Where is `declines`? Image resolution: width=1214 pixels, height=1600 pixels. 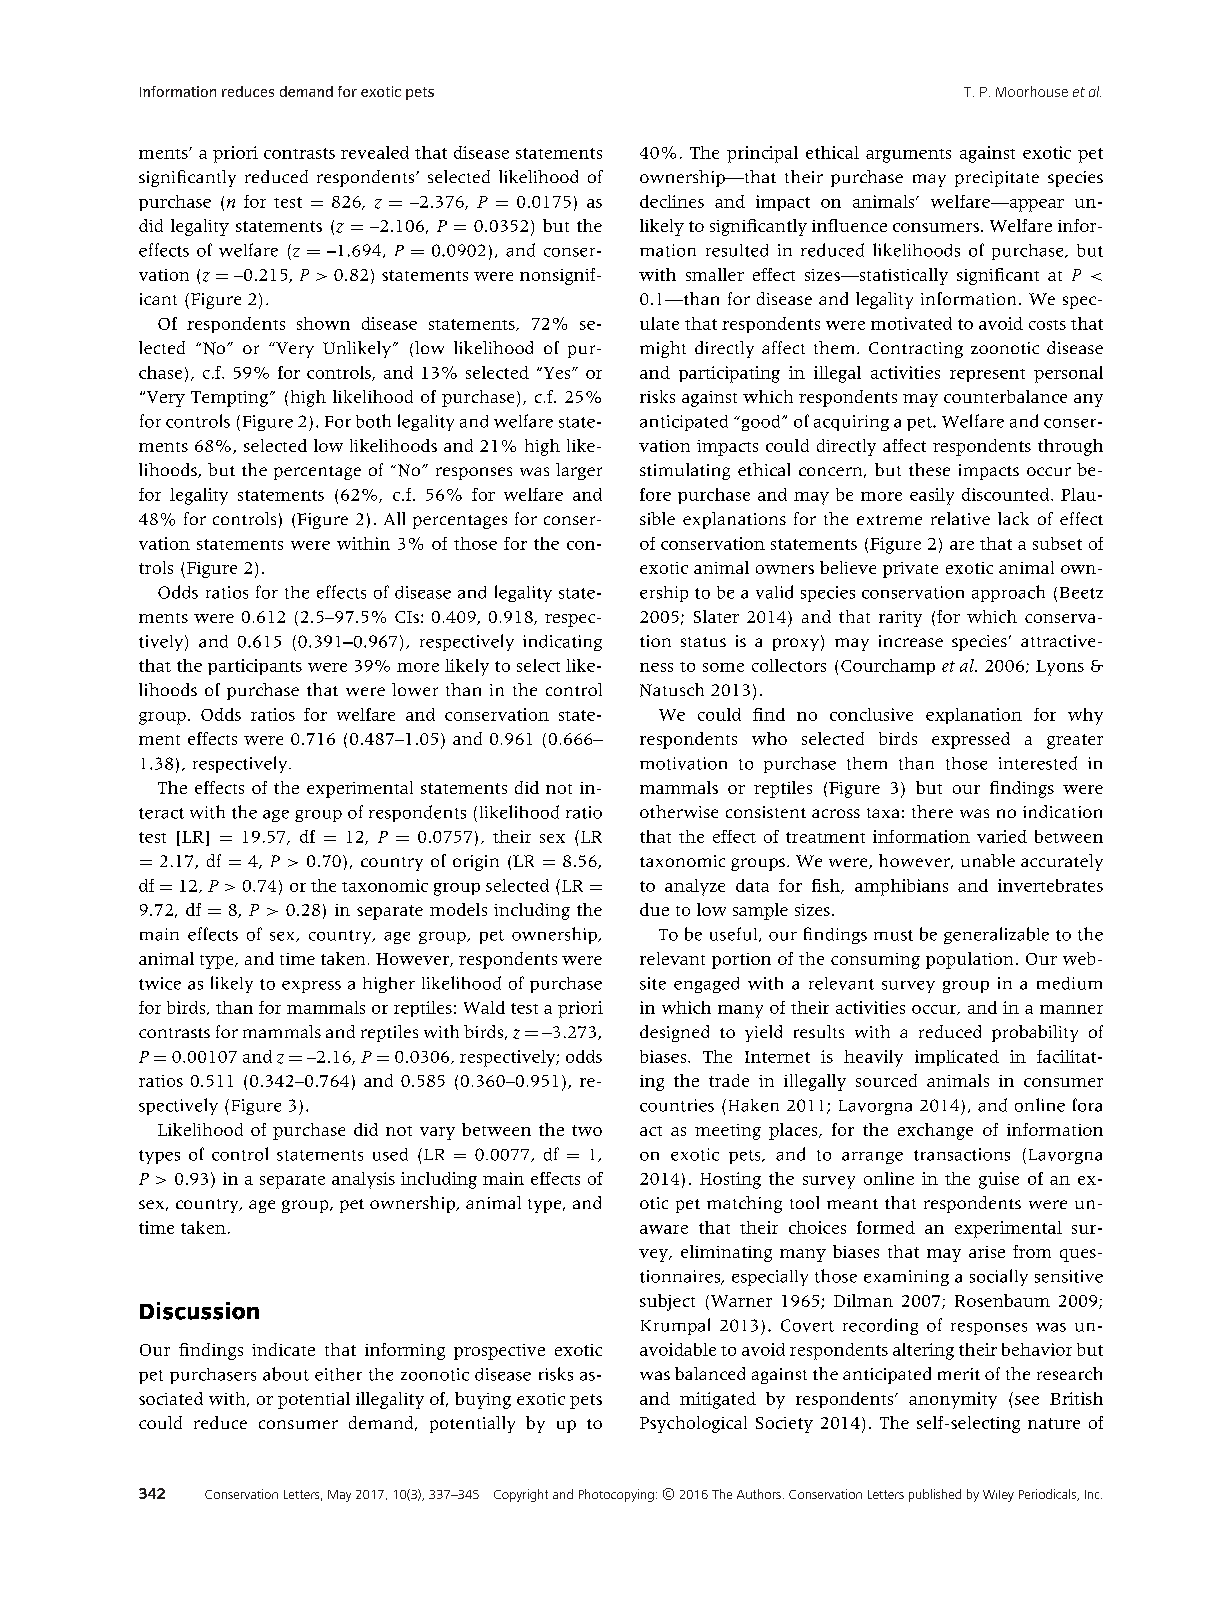
declines is located at coordinates (672, 201).
